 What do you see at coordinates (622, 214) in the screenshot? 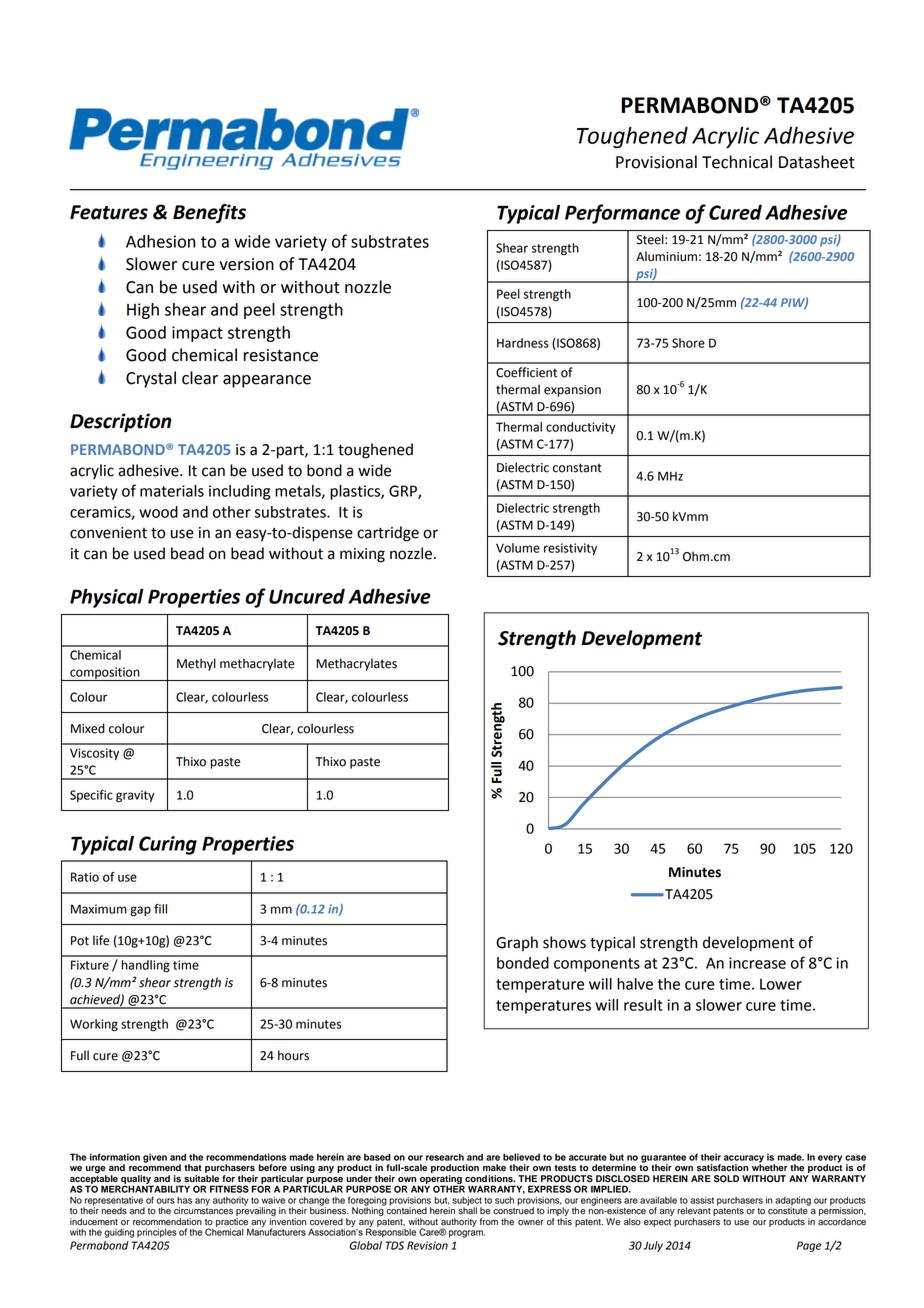
I see `Performance` at bounding box center [622, 214].
